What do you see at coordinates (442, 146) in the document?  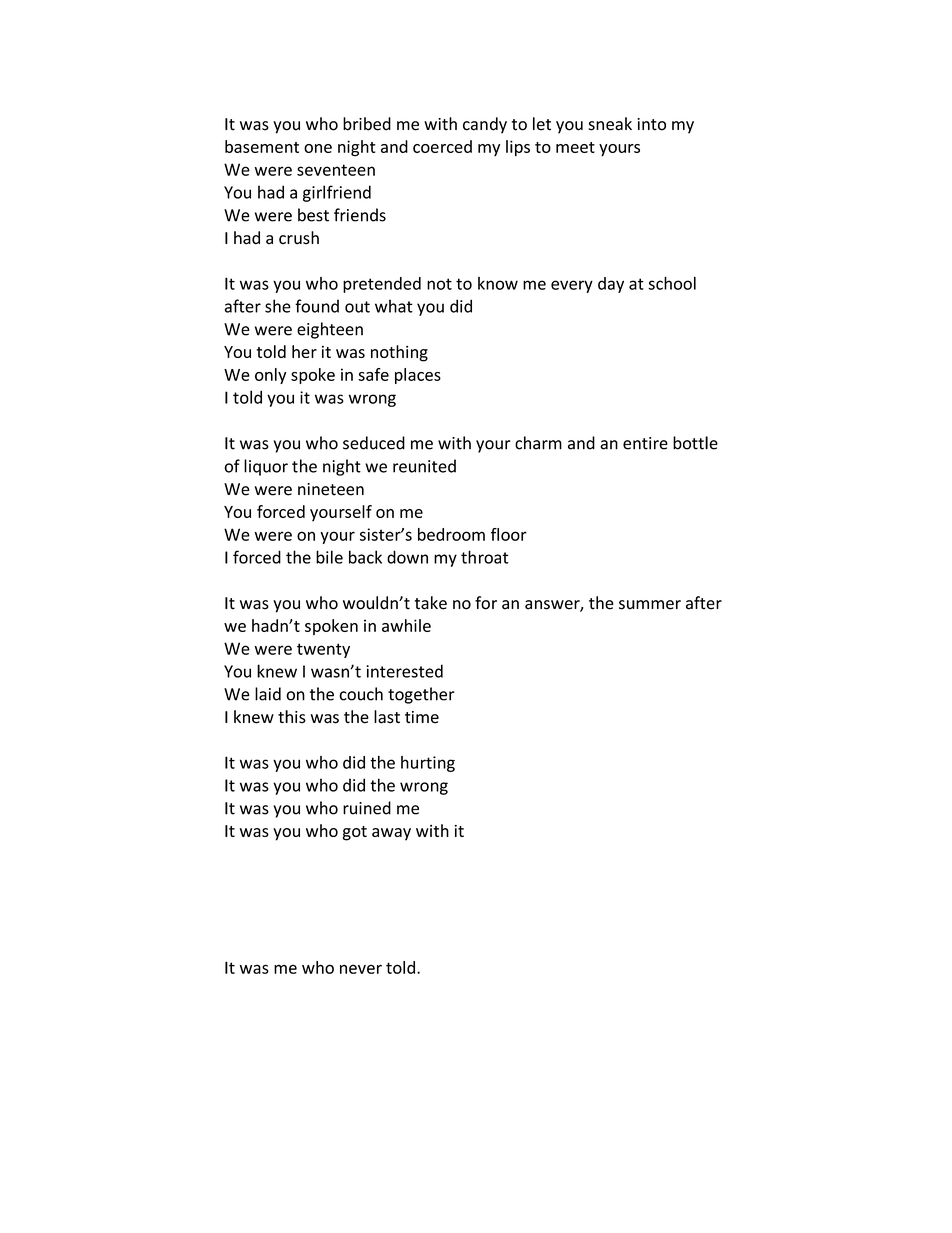 I see `coerced` at bounding box center [442, 146].
